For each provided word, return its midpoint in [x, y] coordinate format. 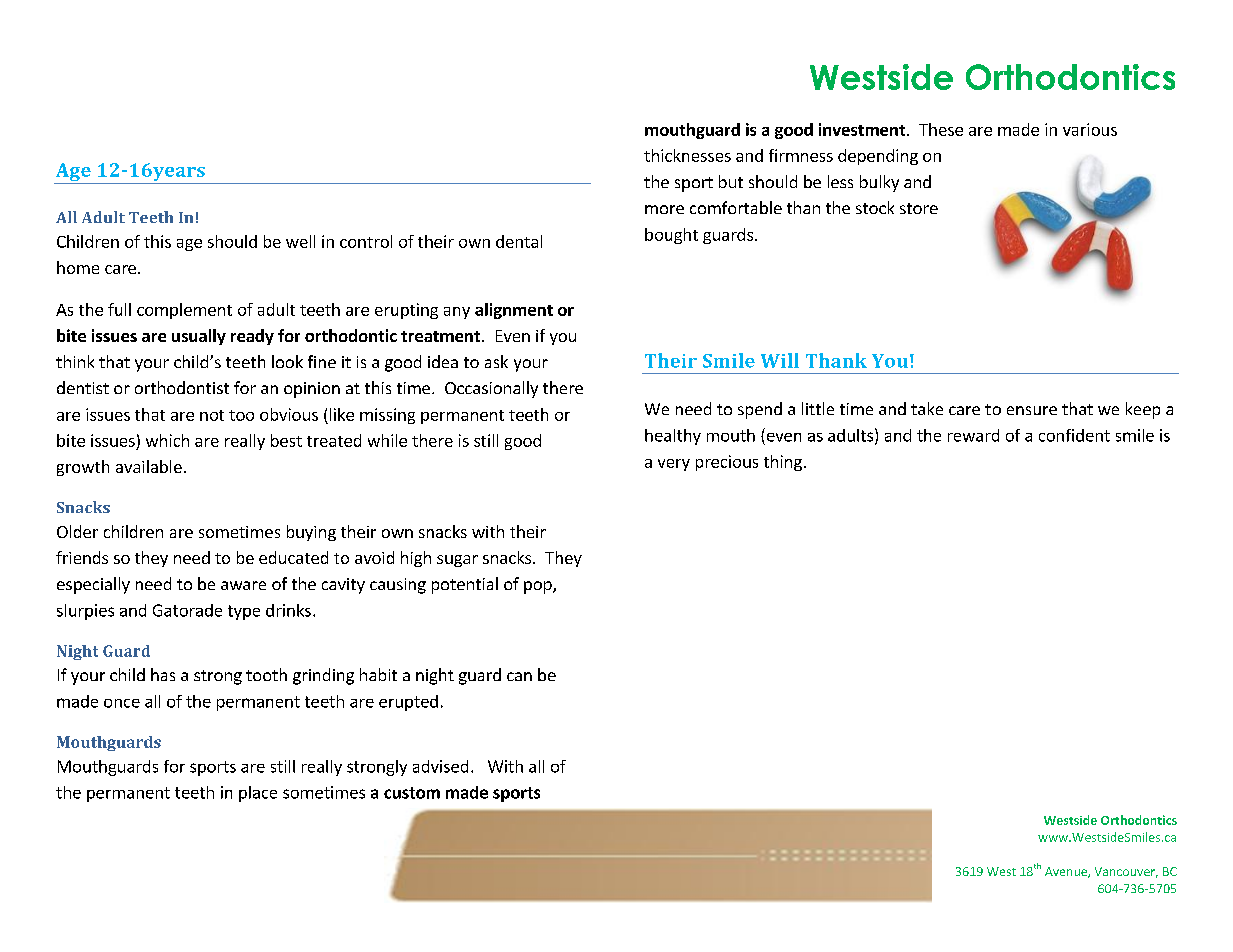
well [300, 241]
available [149, 466]
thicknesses [687, 155]
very [674, 465]
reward [973, 435]
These [941, 129]
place [258, 794]
